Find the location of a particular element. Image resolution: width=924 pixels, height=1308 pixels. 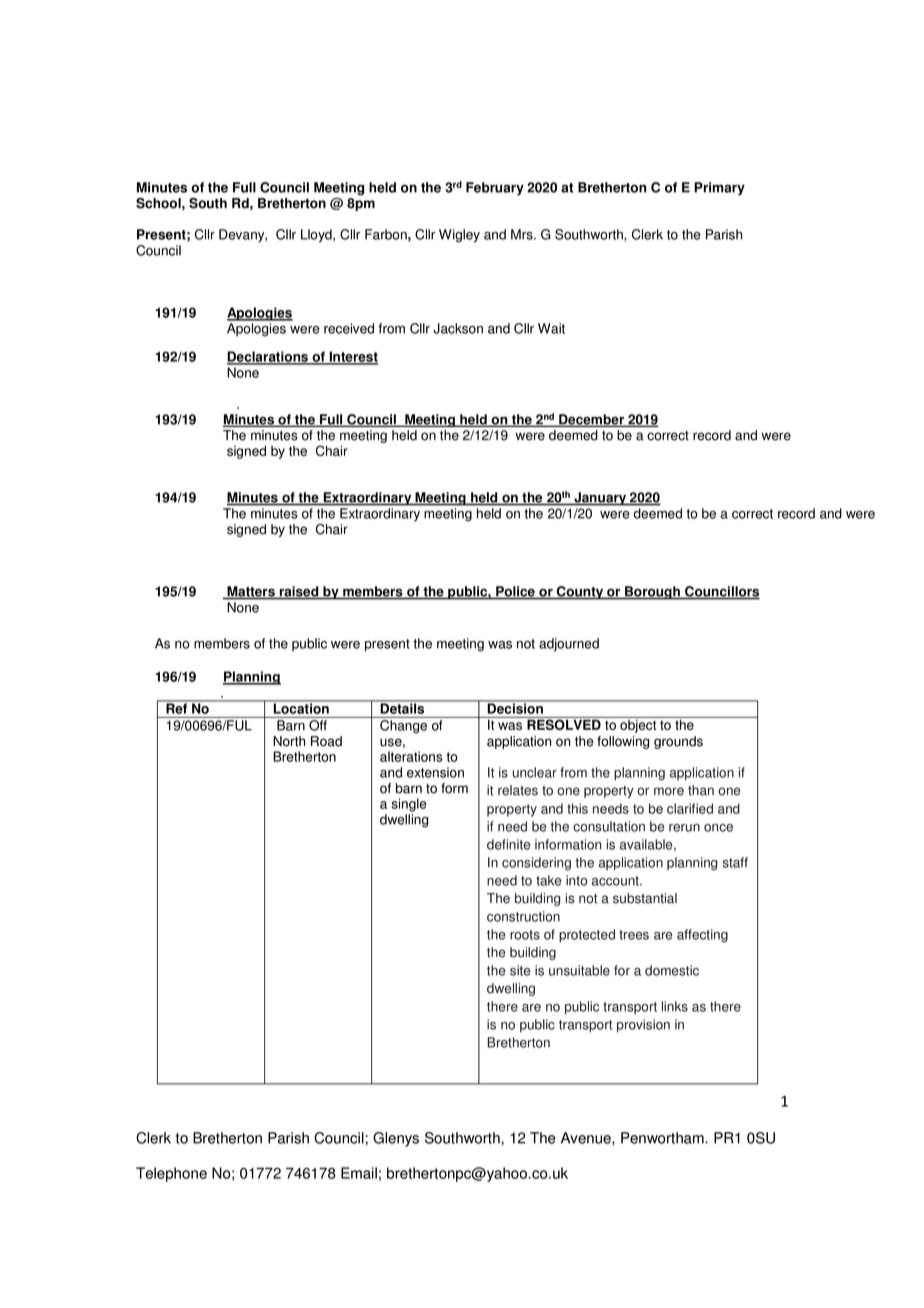

December is located at coordinates (592, 420).
